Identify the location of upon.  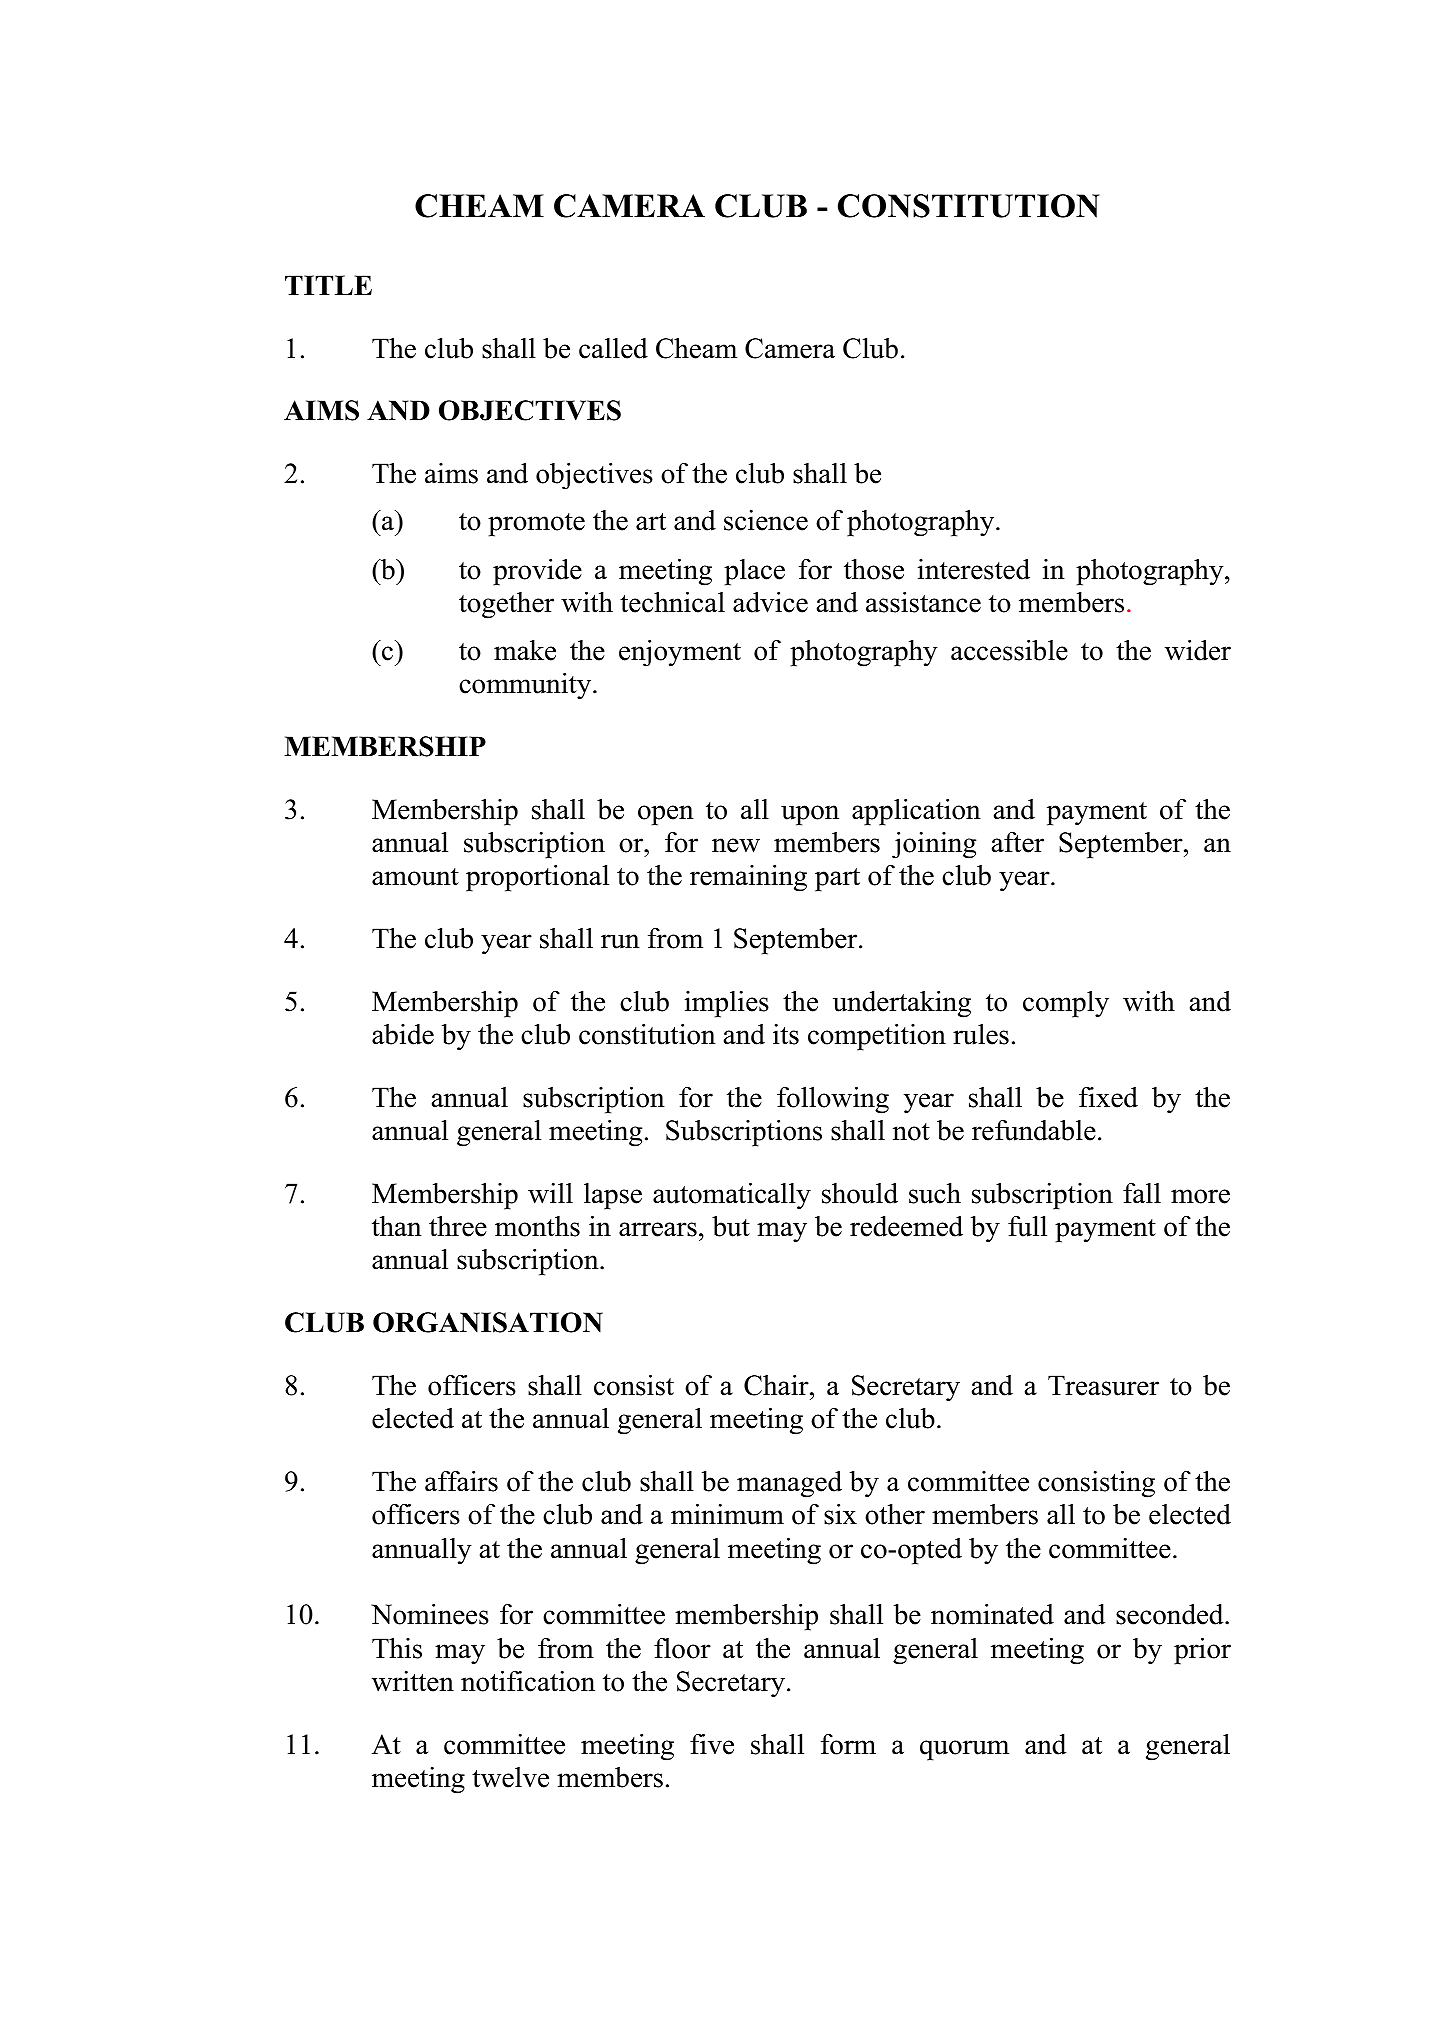
(810, 815).
